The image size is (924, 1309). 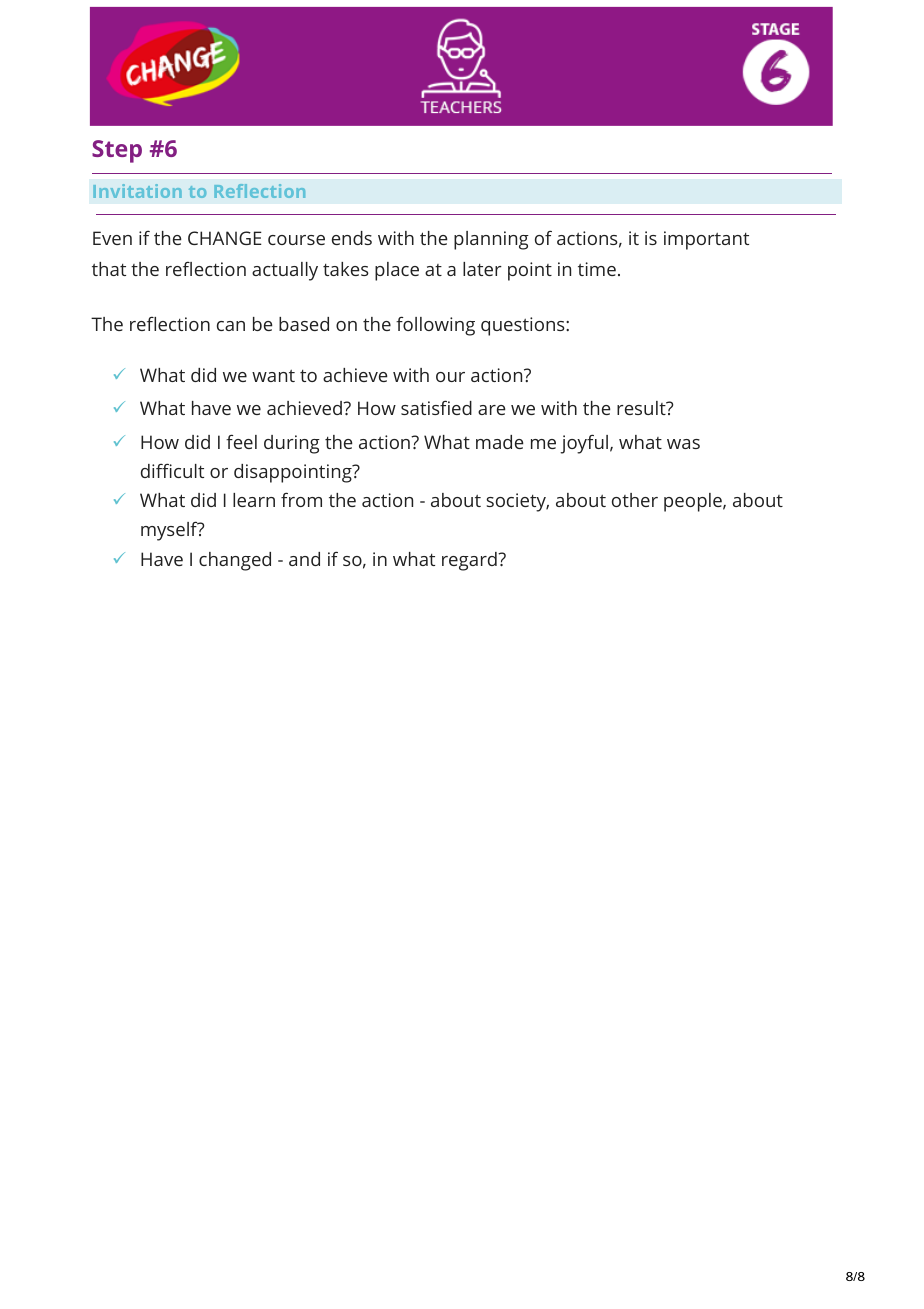 I want to click on following, so click(x=435, y=326).
